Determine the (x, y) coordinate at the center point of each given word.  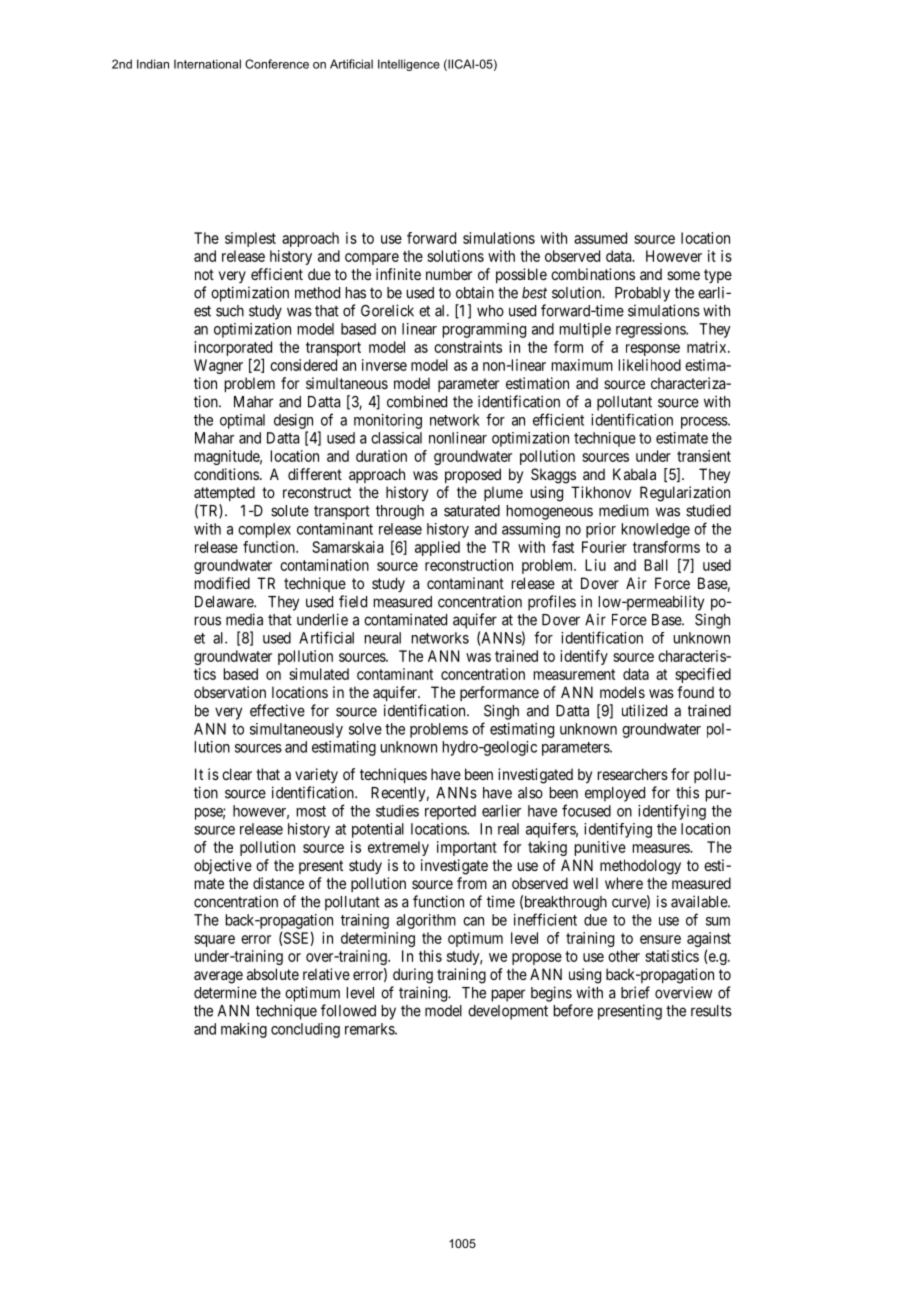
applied (437, 548)
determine (225, 992)
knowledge (656, 530)
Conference (277, 64)
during (413, 976)
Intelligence (409, 65)
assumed (600, 238)
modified (222, 583)
